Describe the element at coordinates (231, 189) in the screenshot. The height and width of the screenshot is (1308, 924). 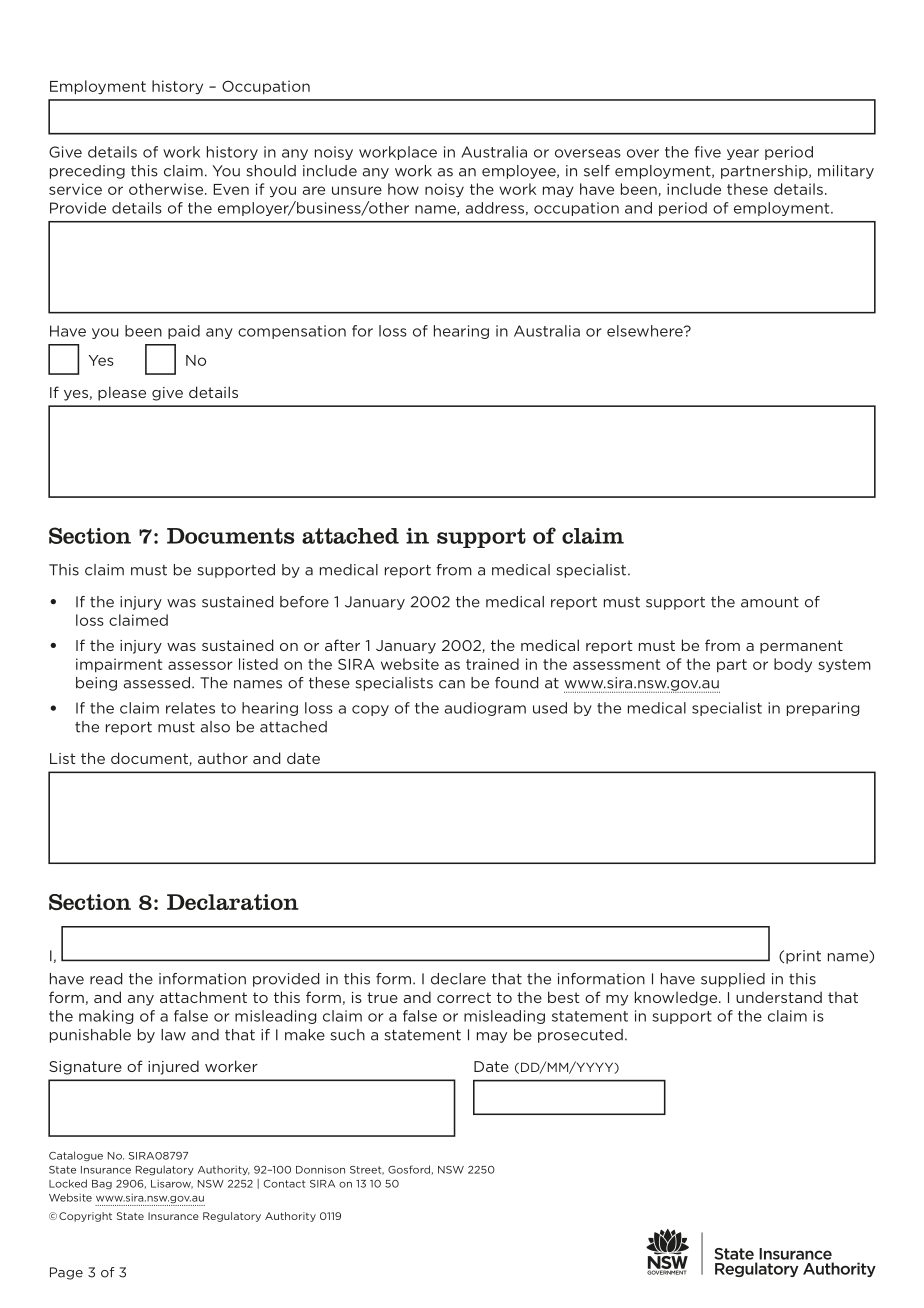
I see `Even` at that location.
